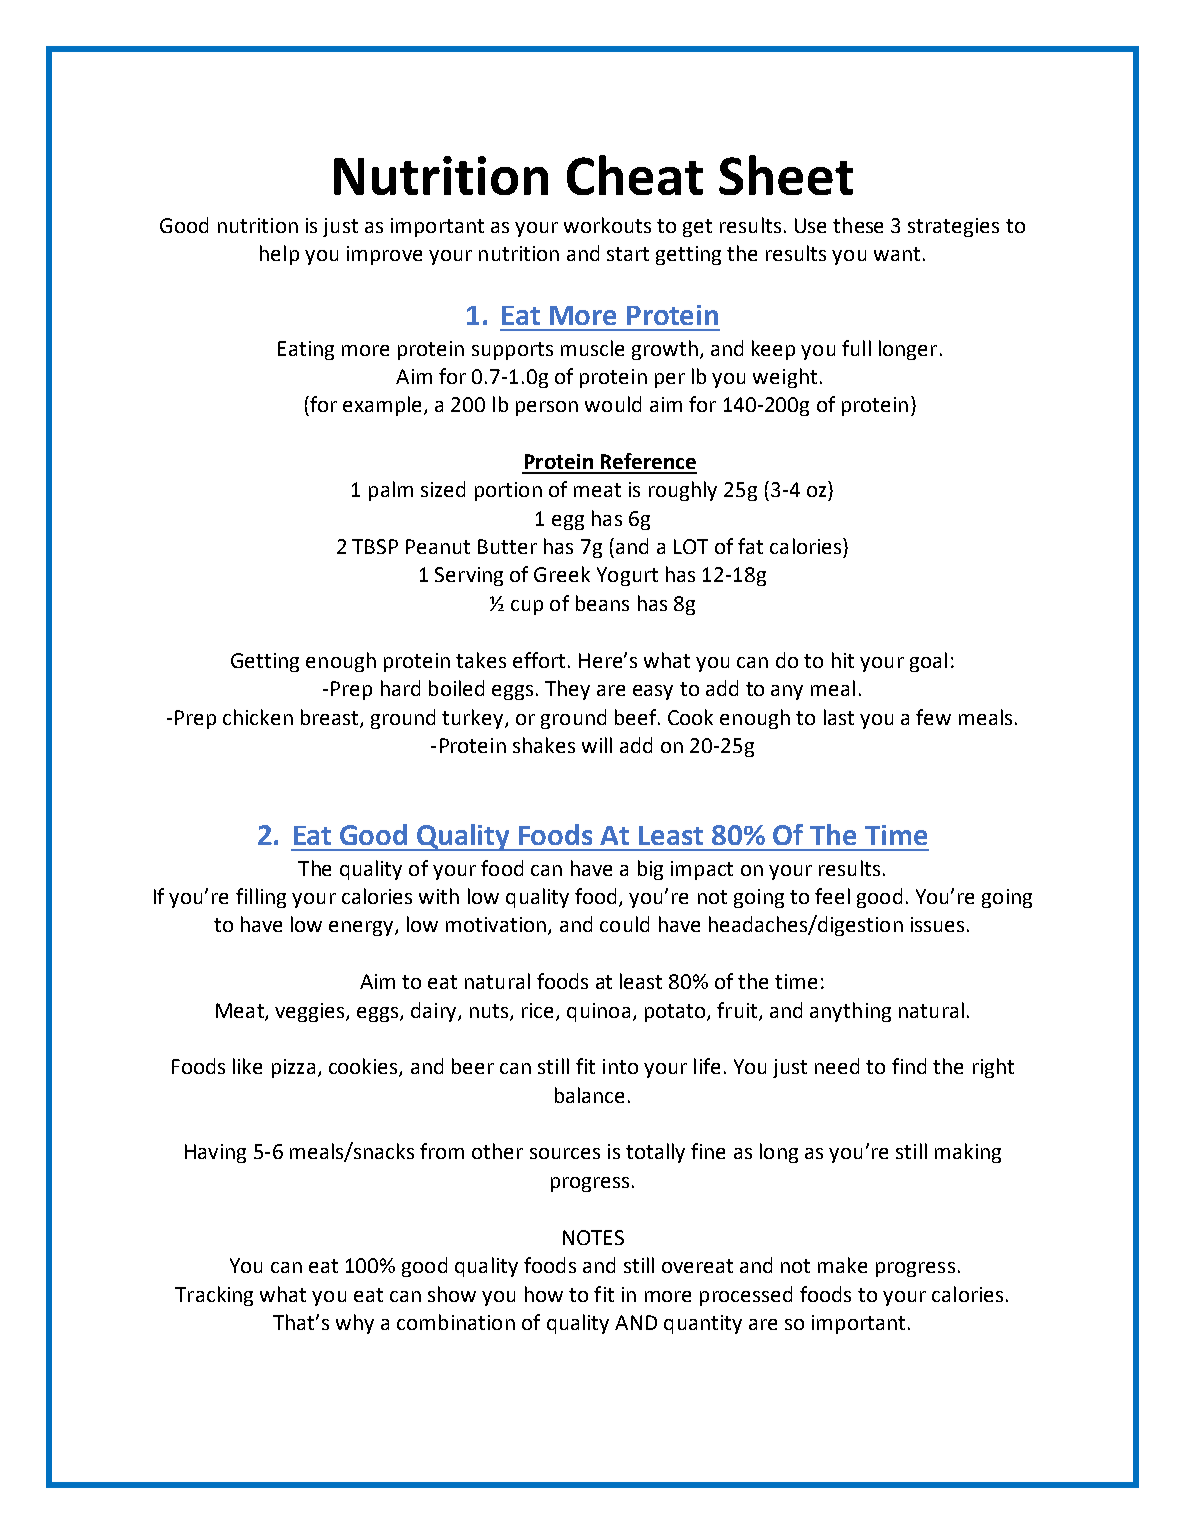  What do you see at coordinates (355, 1324) in the screenshot?
I see `why` at bounding box center [355, 1324].
